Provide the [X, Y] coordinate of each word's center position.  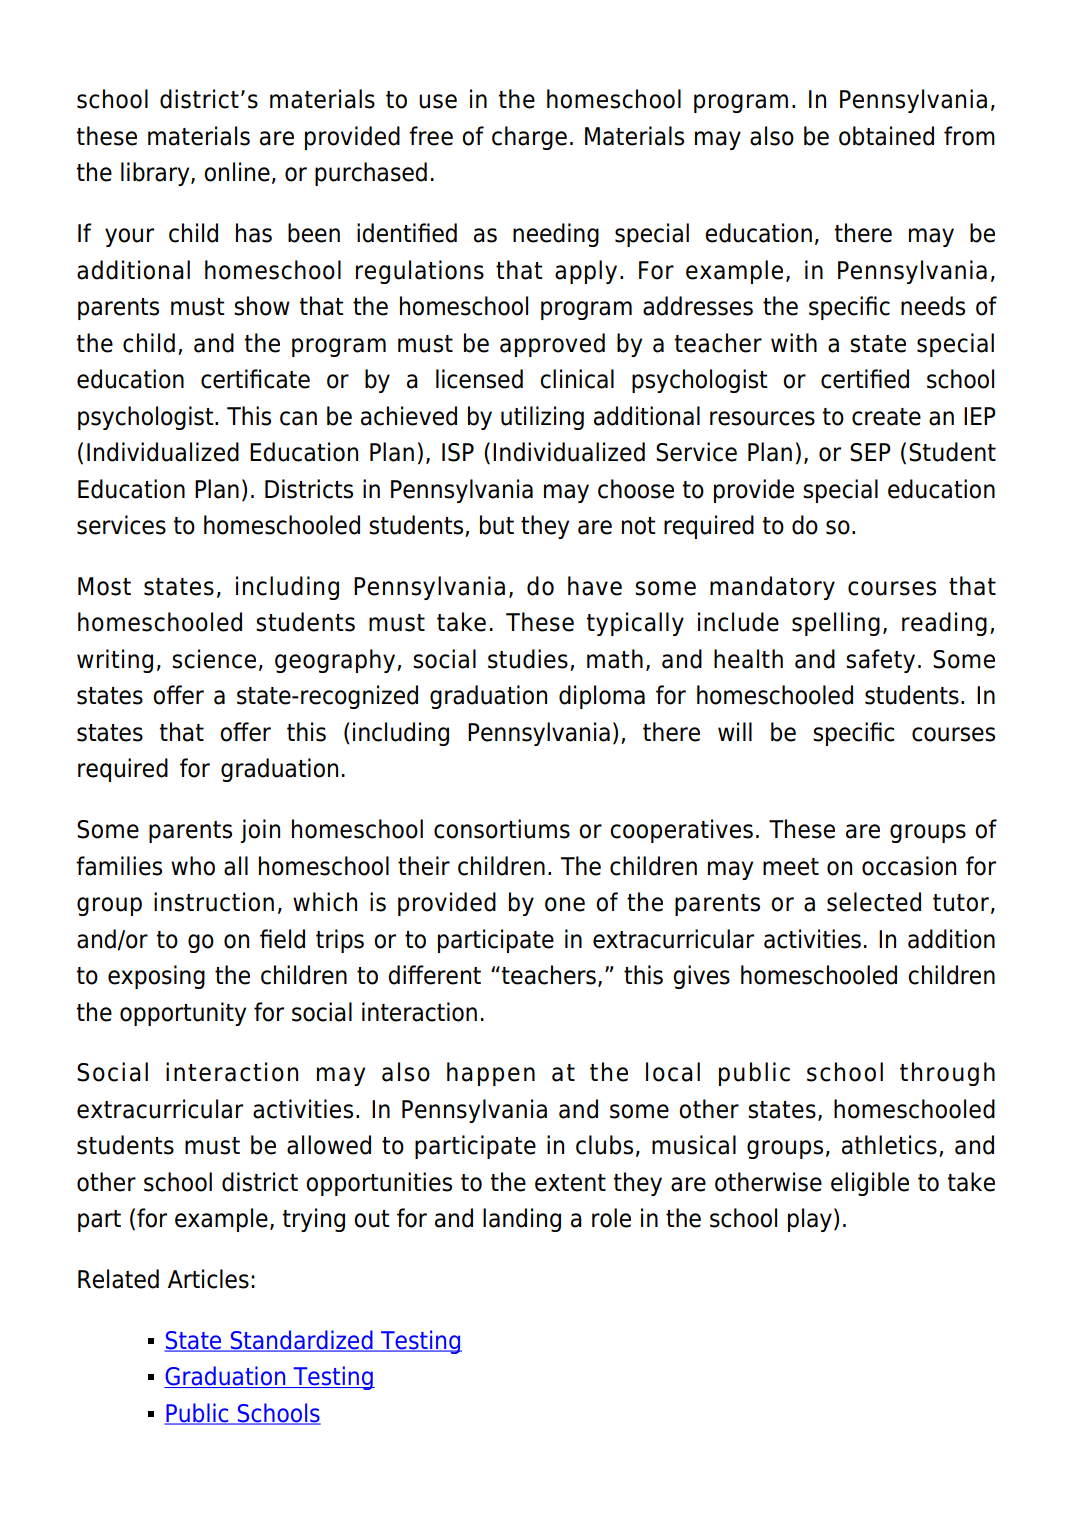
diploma [602, 697]
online [237, 172]
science [214, 659]
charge [529, 138]
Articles [208, 1279]
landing [522, 1220]
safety [880, 661]
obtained [886, 136]
